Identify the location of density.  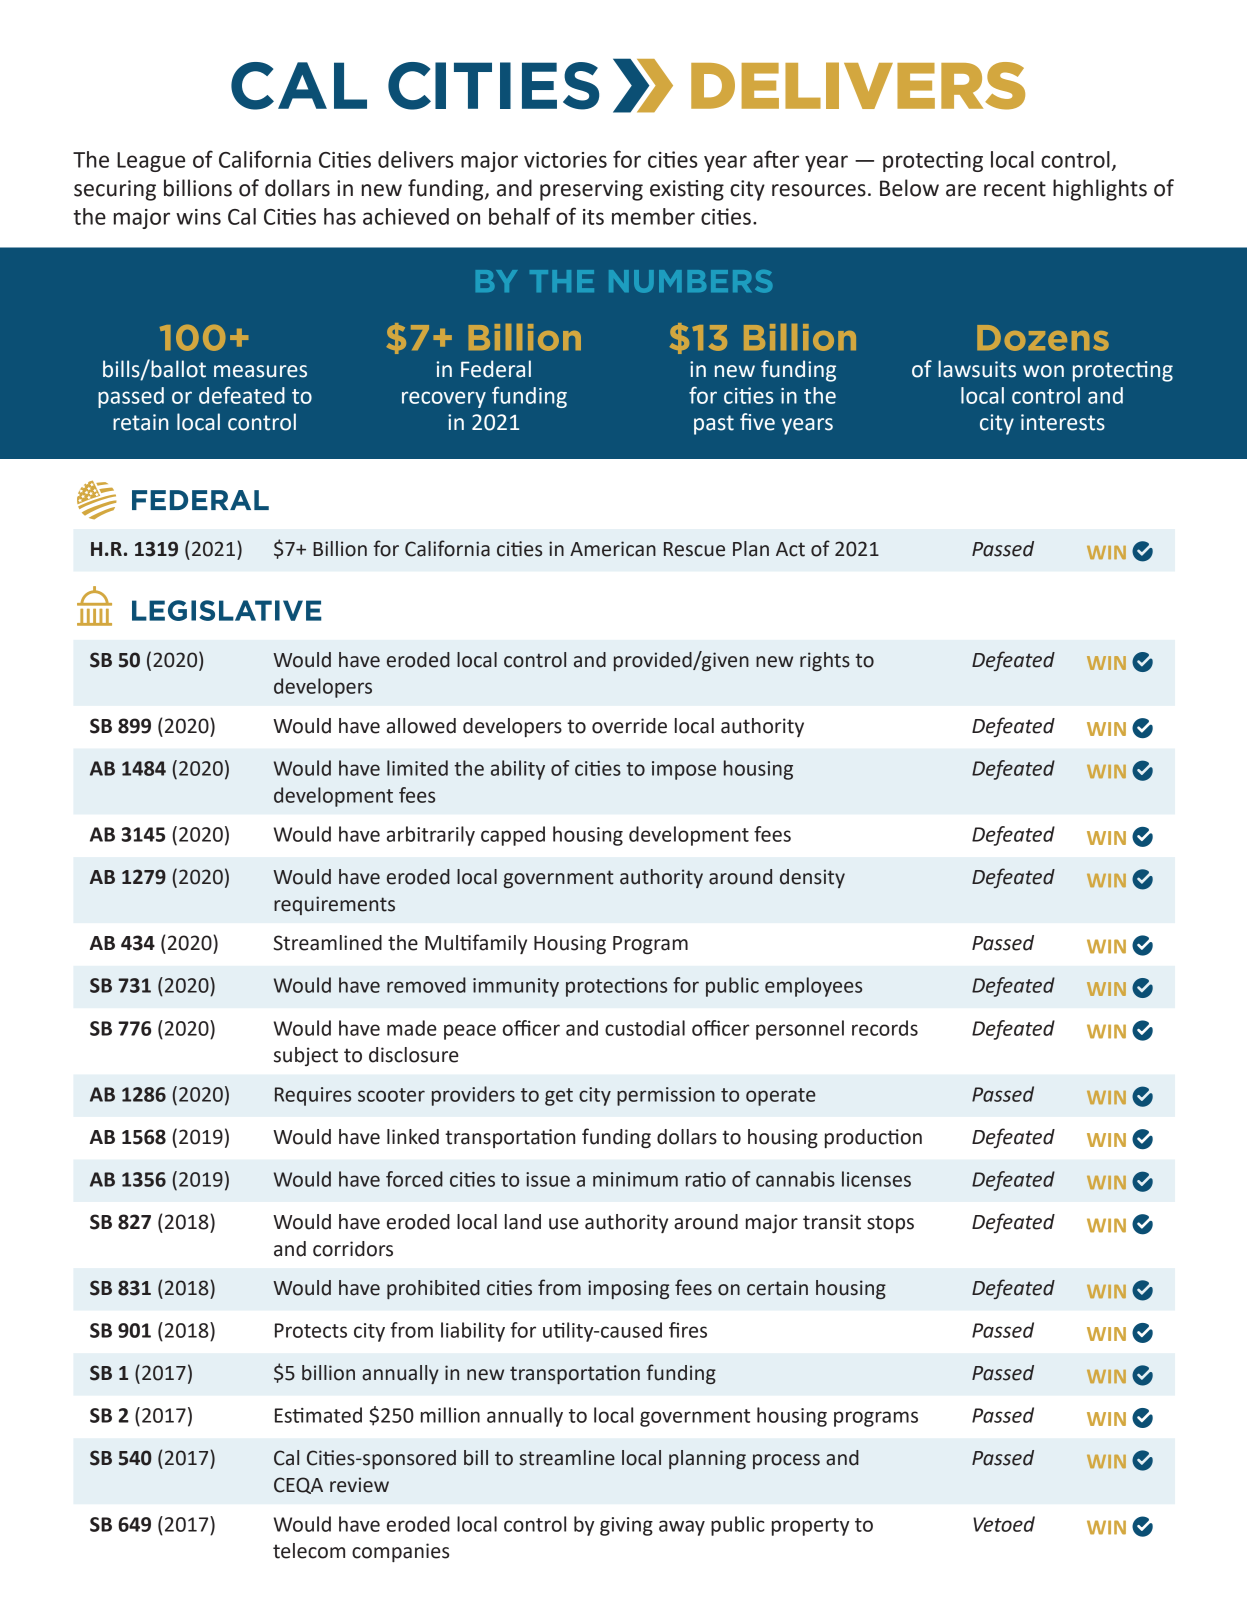
(812, 878).
